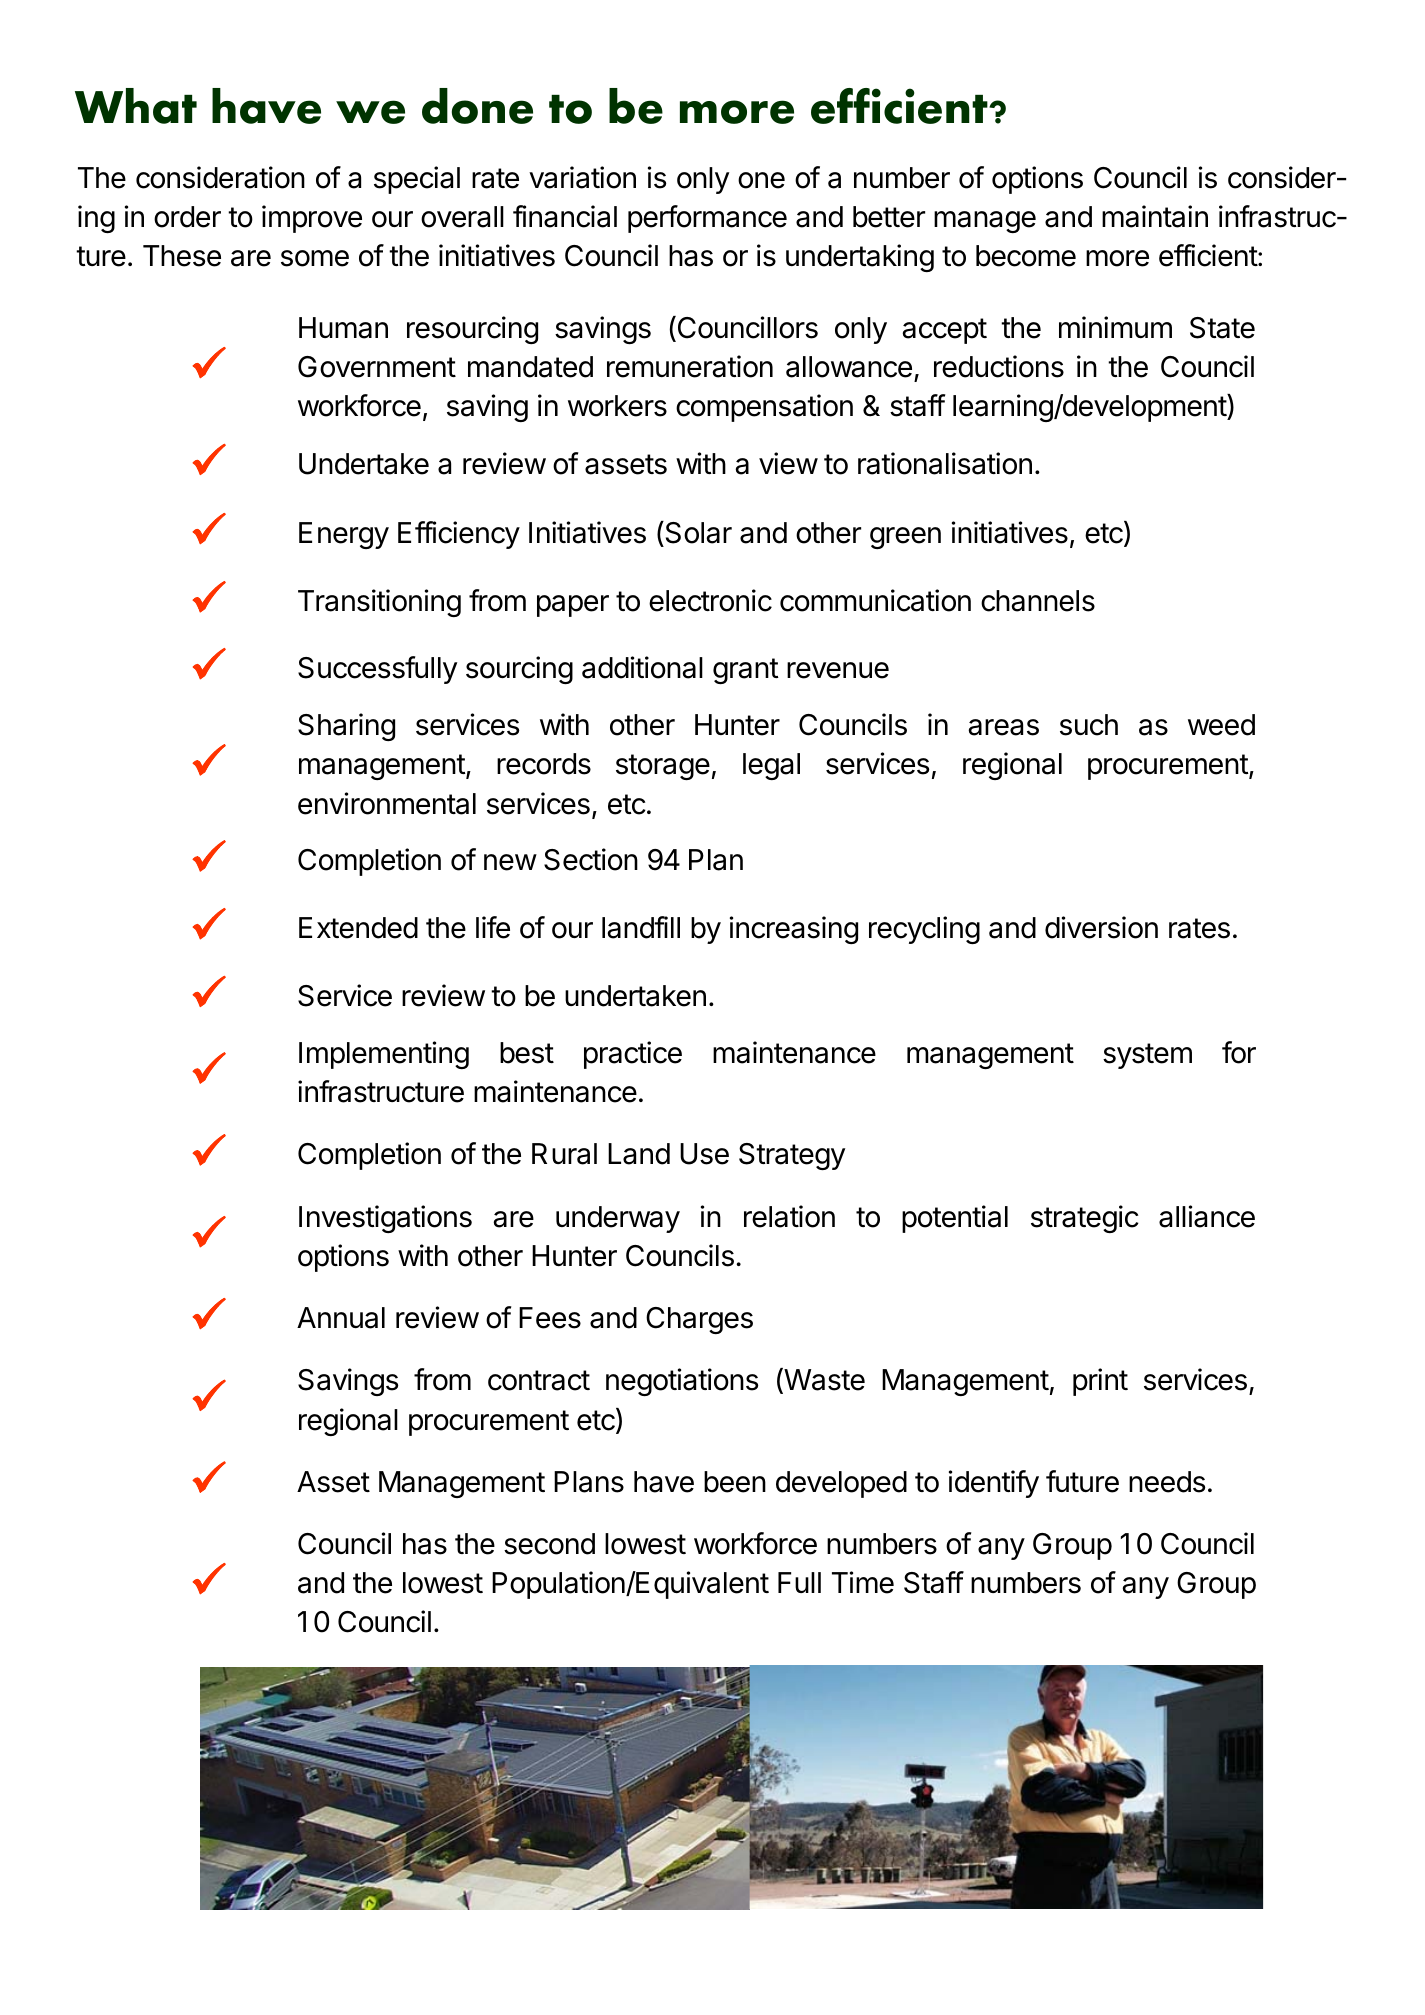 The image size is (1425, 2015). What do you see at coordinates (341, 1318) in the screenshot?
I see `Annual` at bounding box center [341, 1318].
